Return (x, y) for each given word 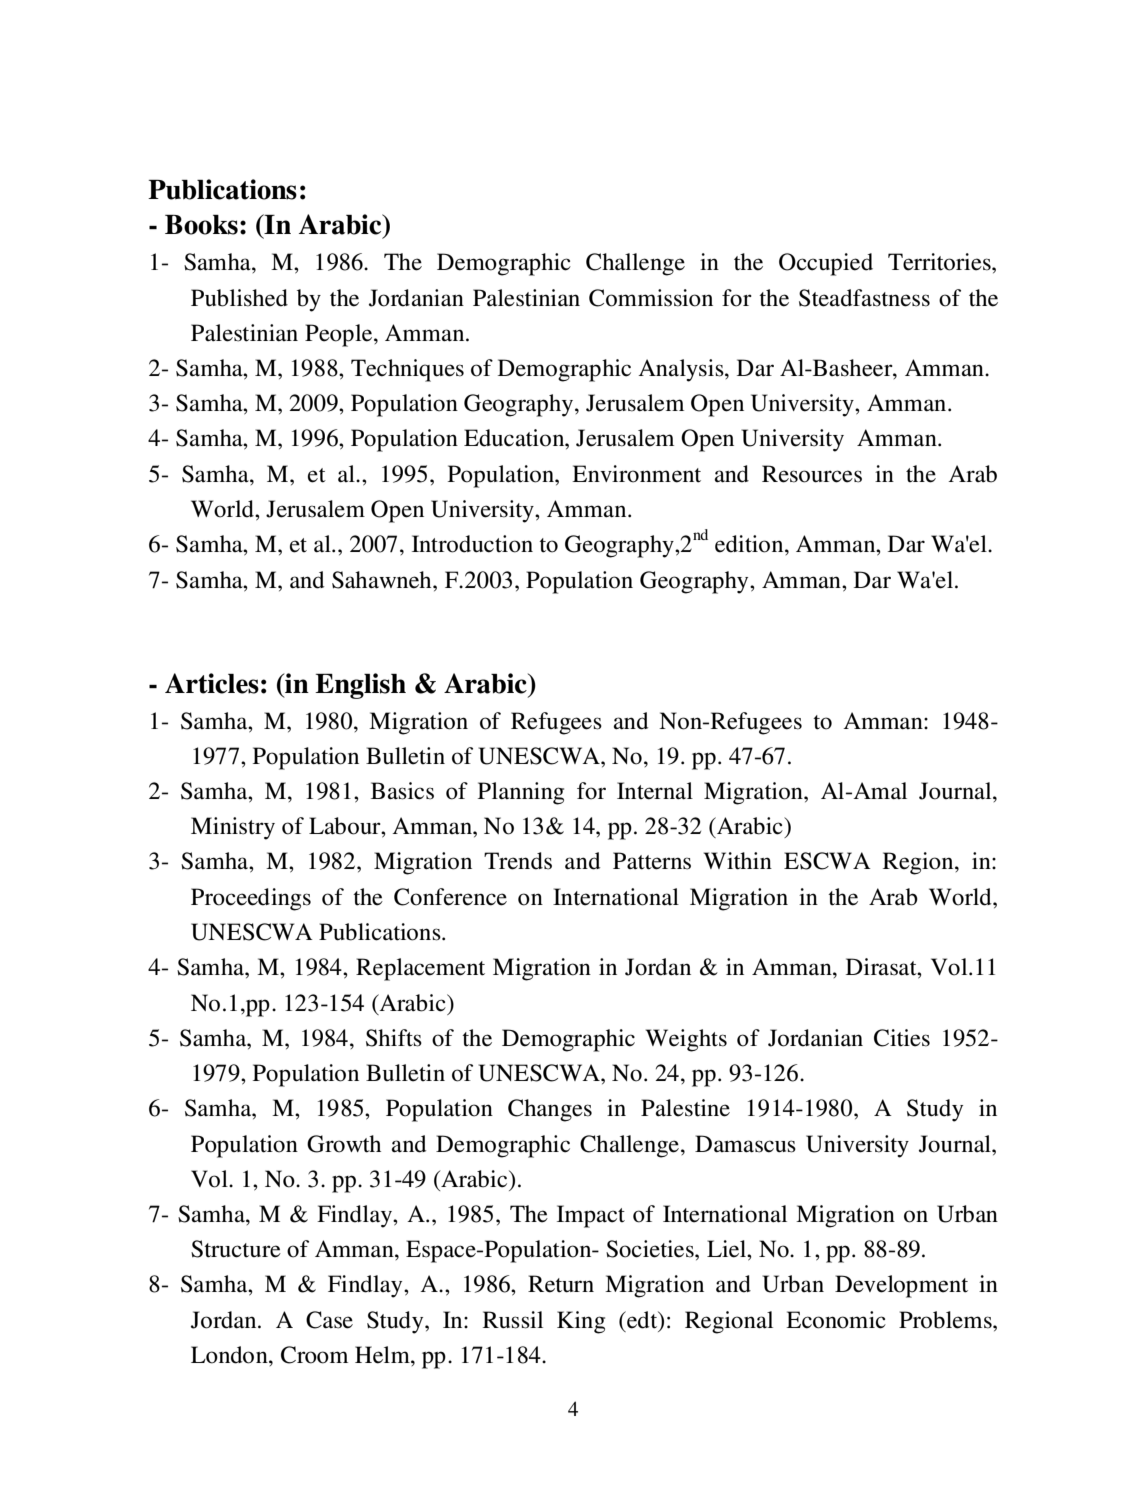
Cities (902, 1038)
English (360, 686)
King (581, 1322)
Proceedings (251, 899)
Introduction (472, 544)
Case (329, 1320)
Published (239, 298)
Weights (686, 1040)
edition (750, 544)
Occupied (826, 264)
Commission (651, 298)
